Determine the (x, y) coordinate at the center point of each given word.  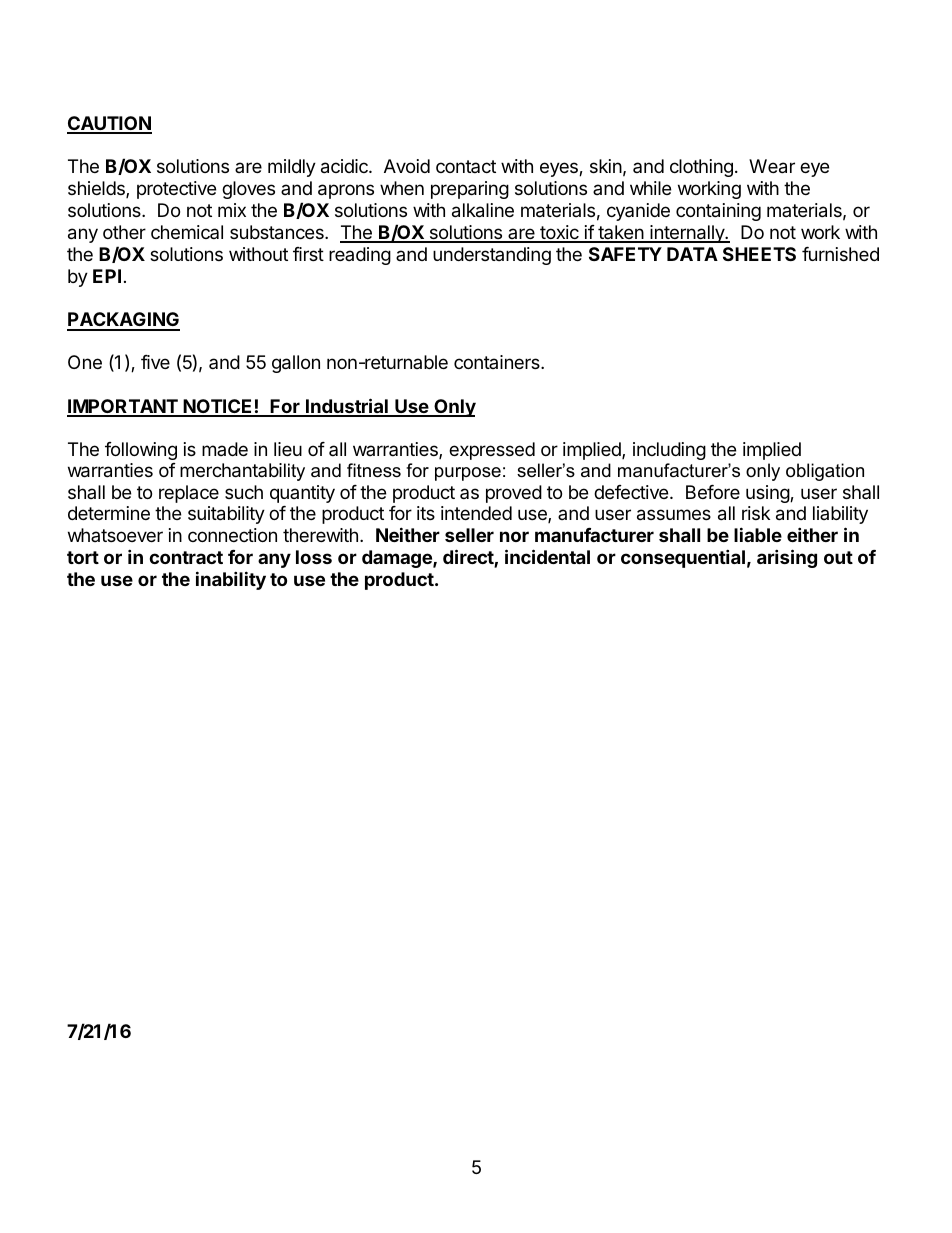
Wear (772, 166)
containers (498, 362)
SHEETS (759, 254)
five (155, 362)
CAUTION (109, 124)
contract (186, 557)
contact (466, 166)
